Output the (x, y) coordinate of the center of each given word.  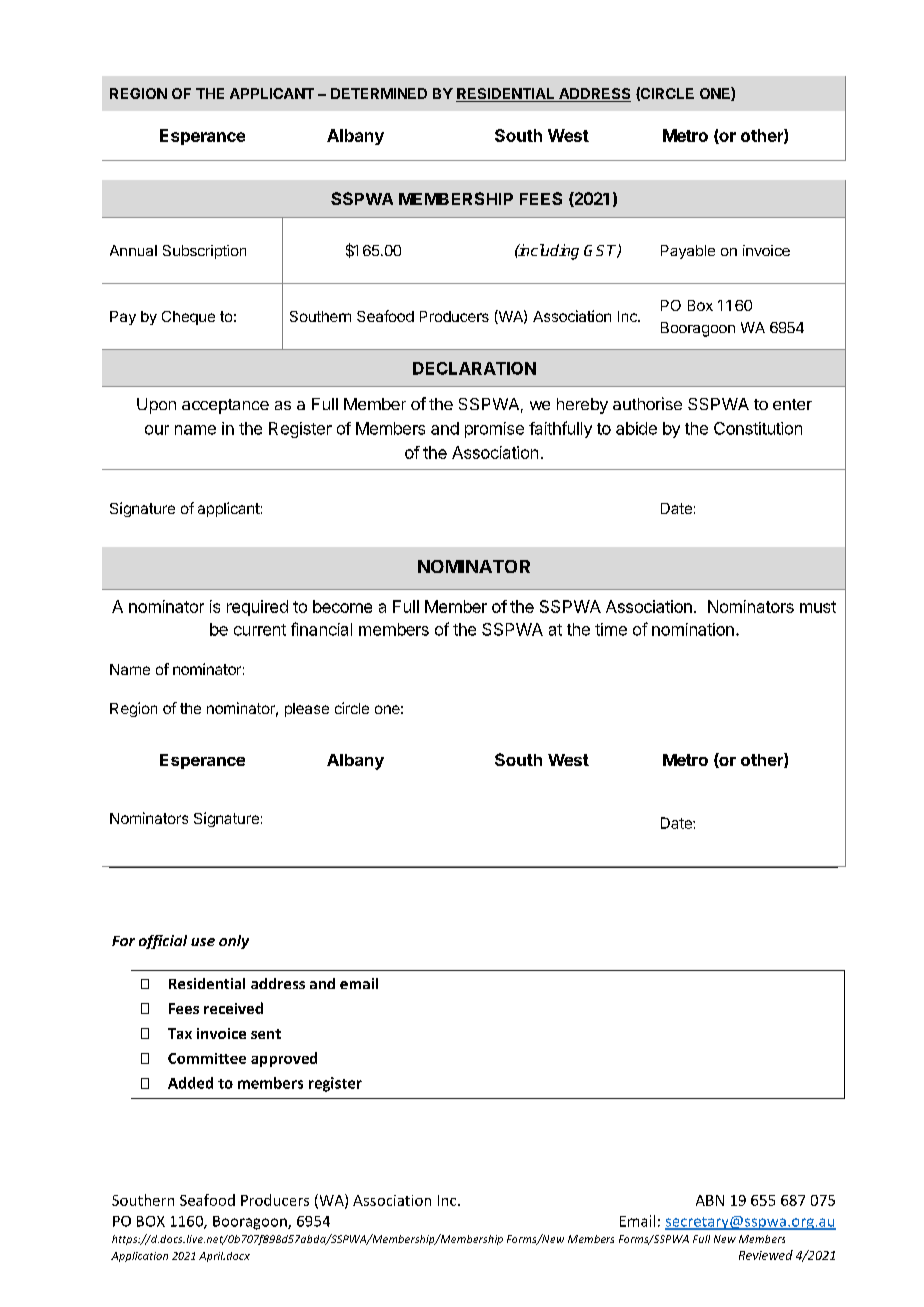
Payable (688, 252)
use (203, 942)
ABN (710, 1200)
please (307, 710)
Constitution (758, 428)
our (157, 430)
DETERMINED (379, 93)
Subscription (204, 252)
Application (139, 1257)
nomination (693, 629)
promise (494, 430)
